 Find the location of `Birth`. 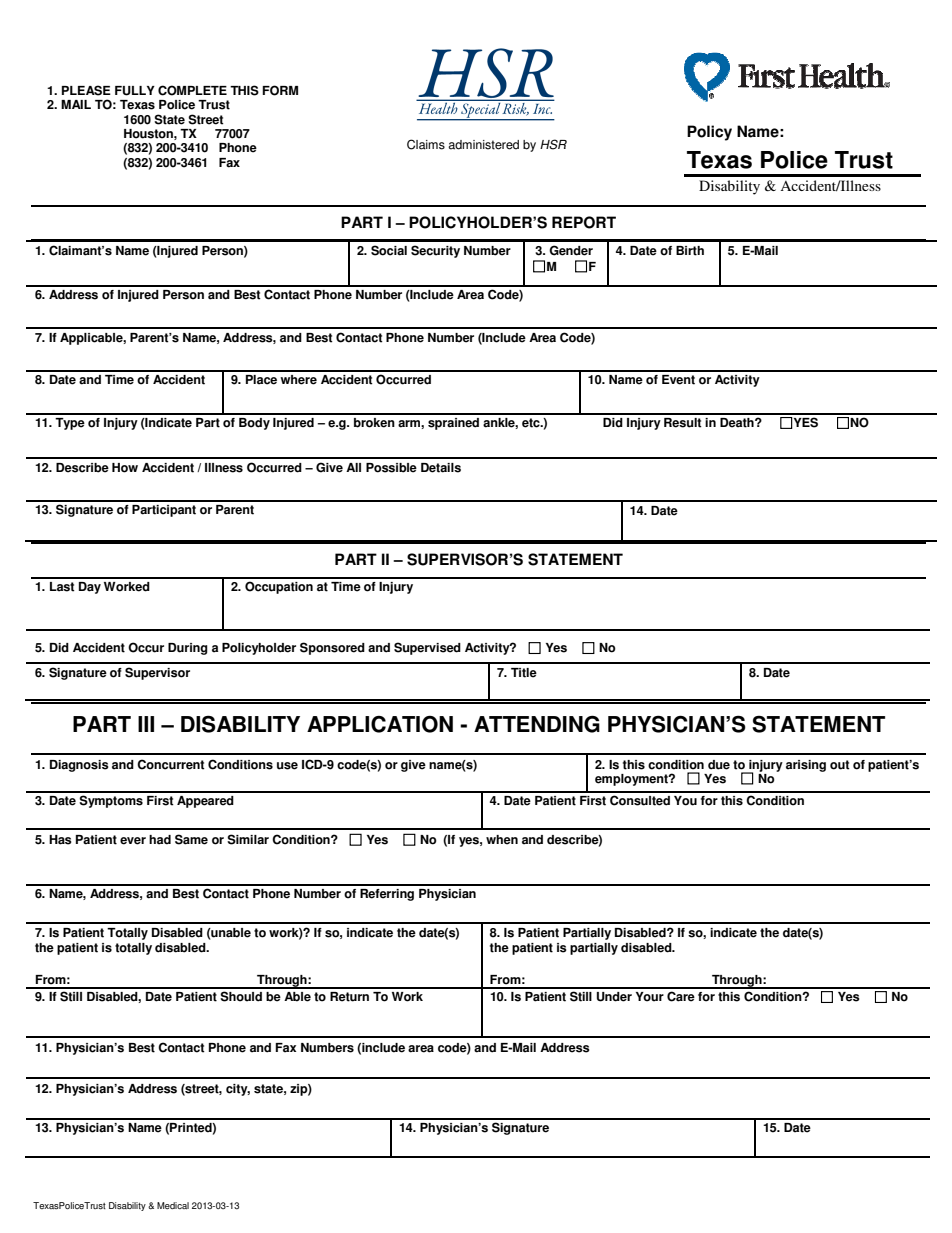

Birth is located at coordinates (690, 251).
